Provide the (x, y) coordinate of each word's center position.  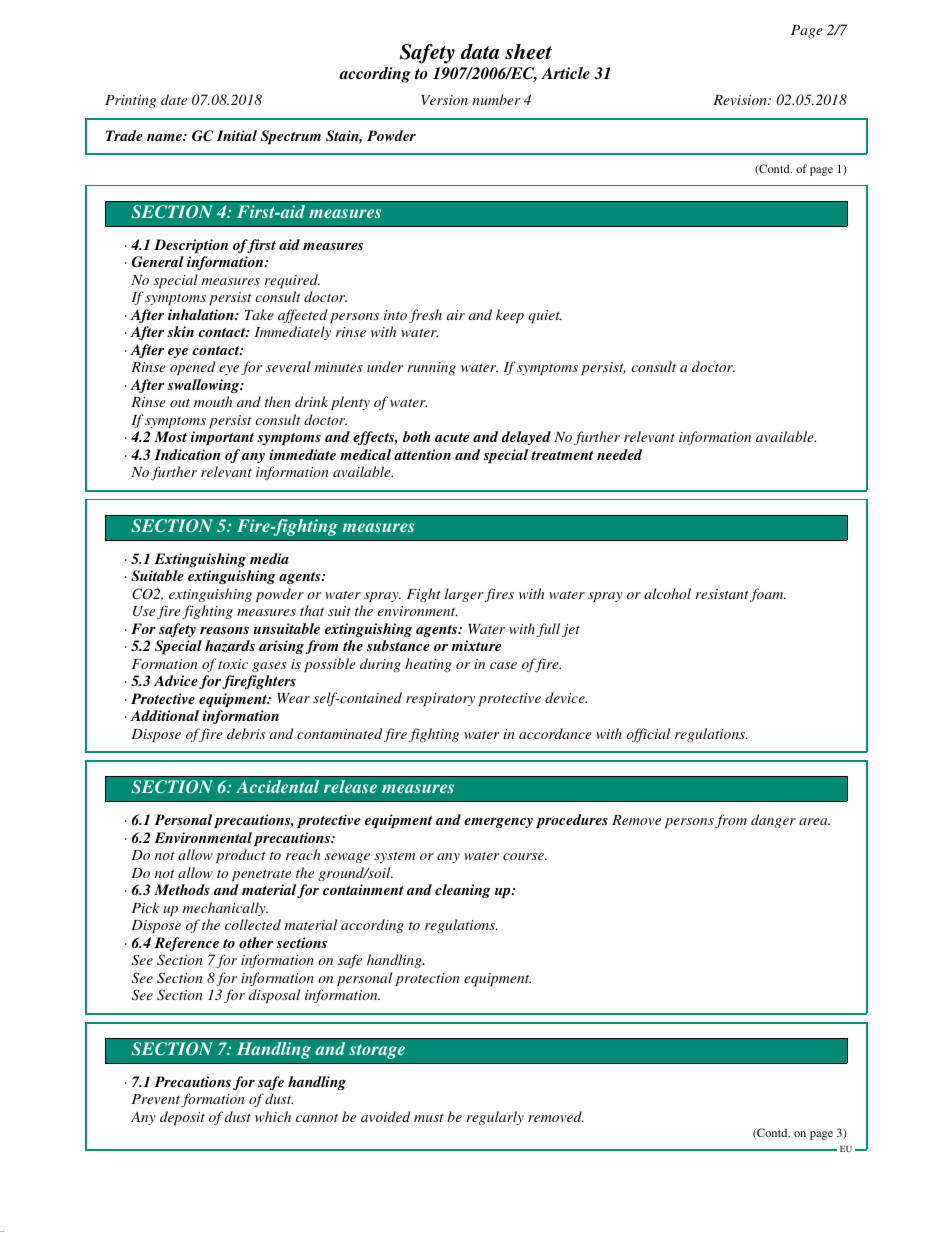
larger (464, 595)
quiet (545, 317)
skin (180, 331)
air (456, 315)
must (429, 1118)
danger (773, 821)
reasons (224, 630)
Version (444, 100)
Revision (741, 100)
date (174, 99)
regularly (495, 1118)
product (241, 856)
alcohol (667, 593)
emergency (498, 823)
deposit (182, 1118)
